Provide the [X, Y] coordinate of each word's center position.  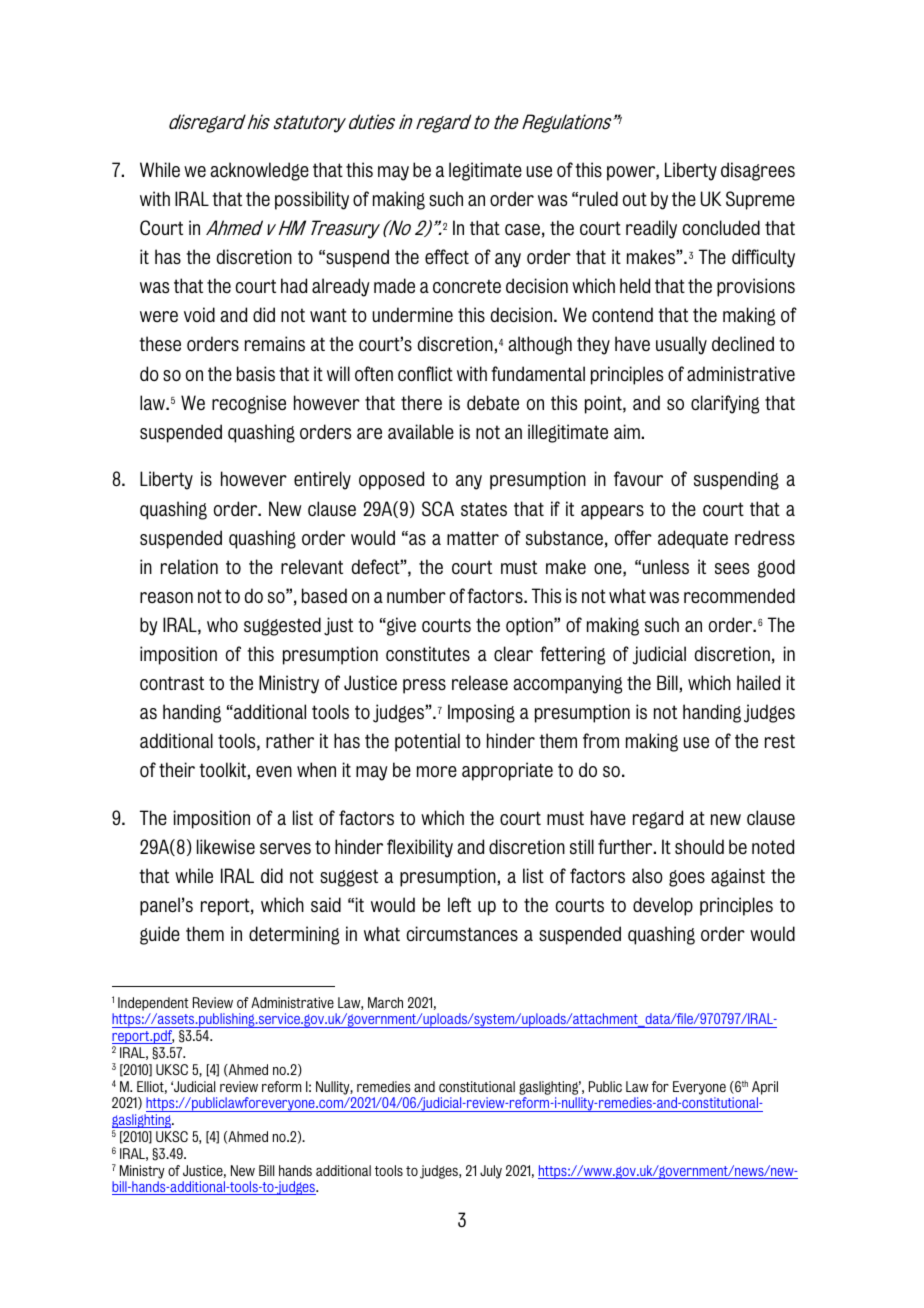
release [480, 683]
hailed [758, 682]
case [522, 229]
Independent [153, 1004]
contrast [172, 683]
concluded [721, 227]
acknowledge [259, 171]
